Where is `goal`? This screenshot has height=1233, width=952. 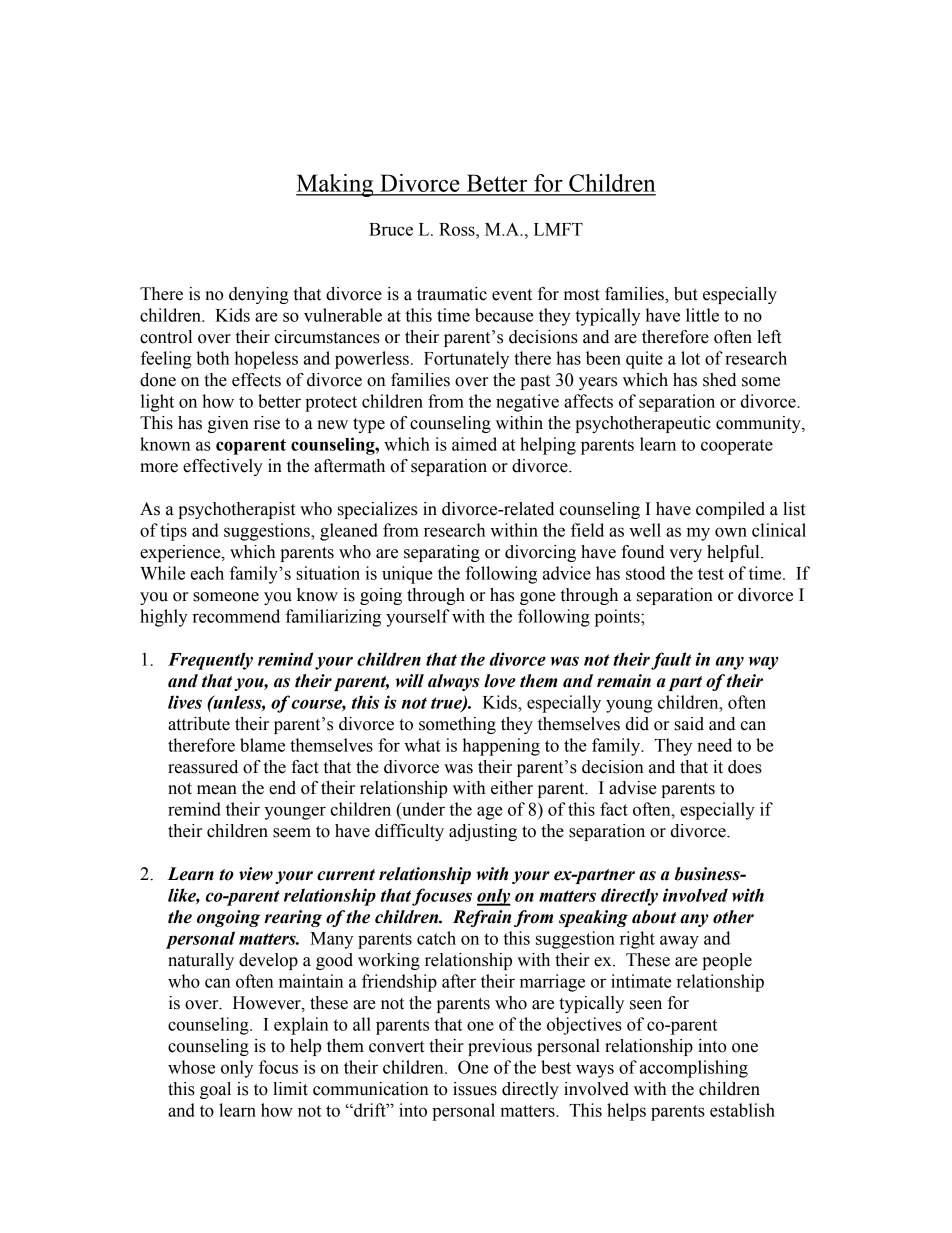 goal is located at coordinates (215, 1090).
